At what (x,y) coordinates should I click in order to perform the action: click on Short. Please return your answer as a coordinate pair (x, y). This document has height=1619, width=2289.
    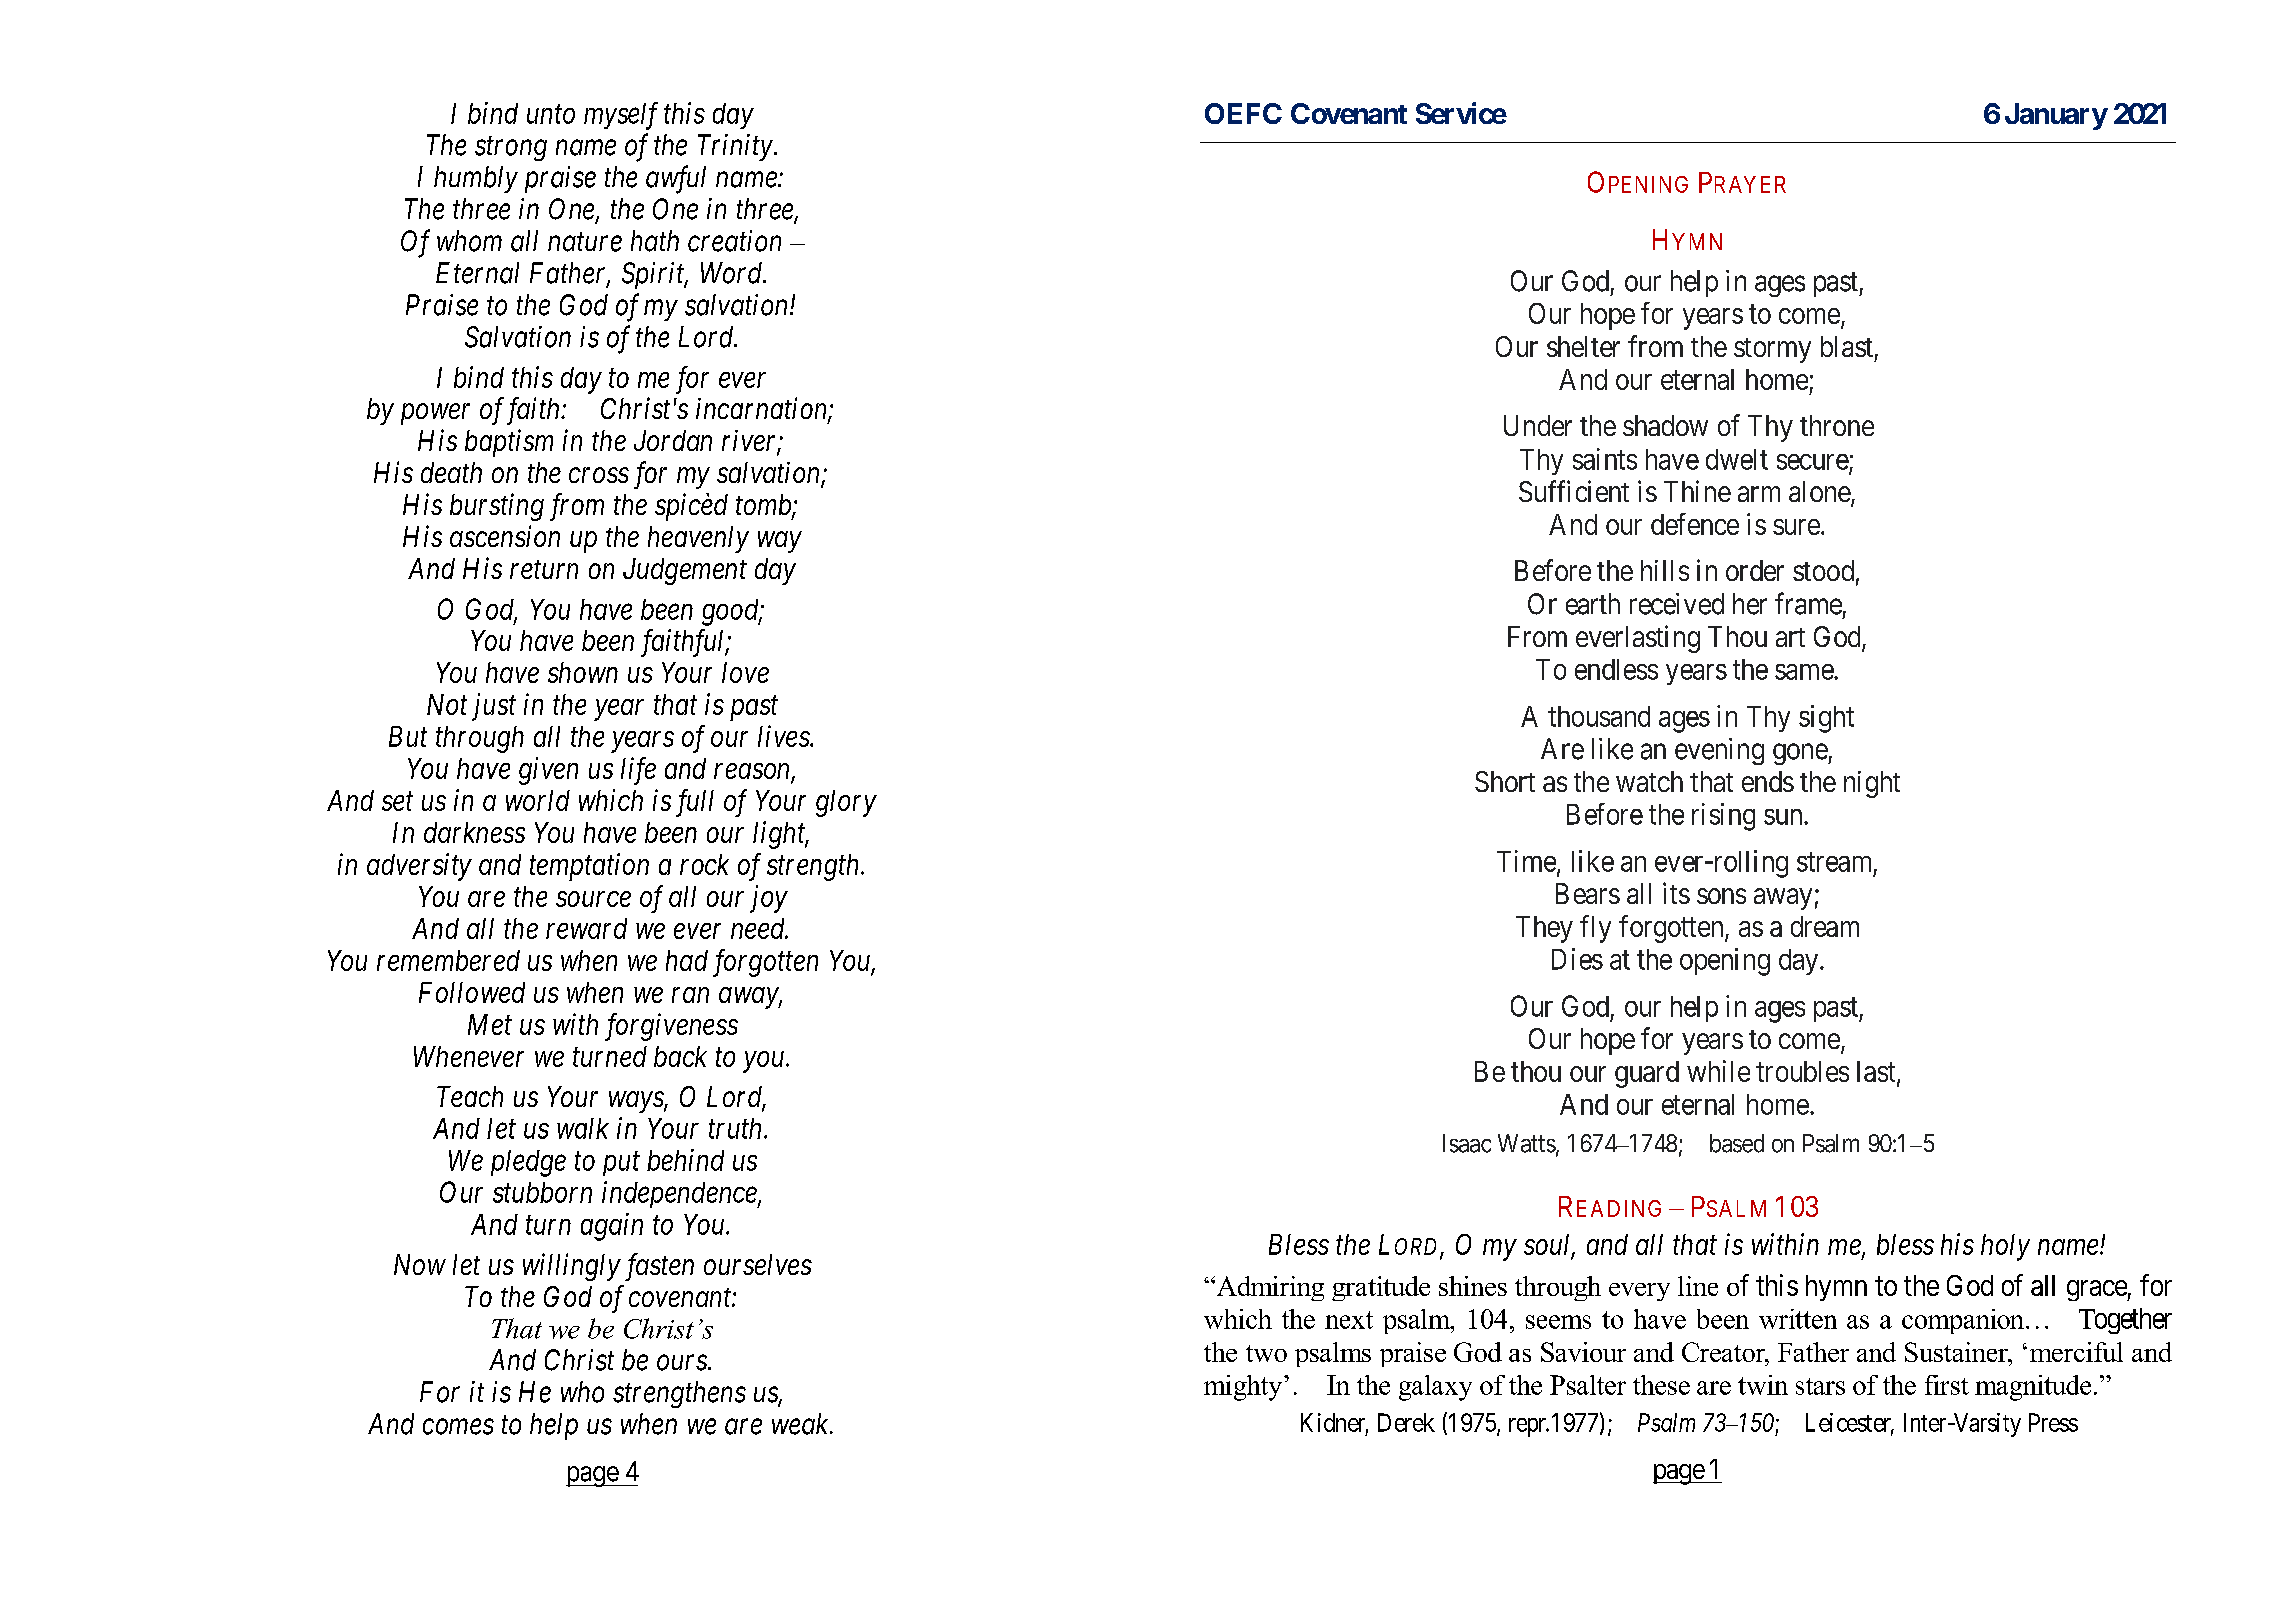
    Looking at the image, I should click on (1505, 781).
